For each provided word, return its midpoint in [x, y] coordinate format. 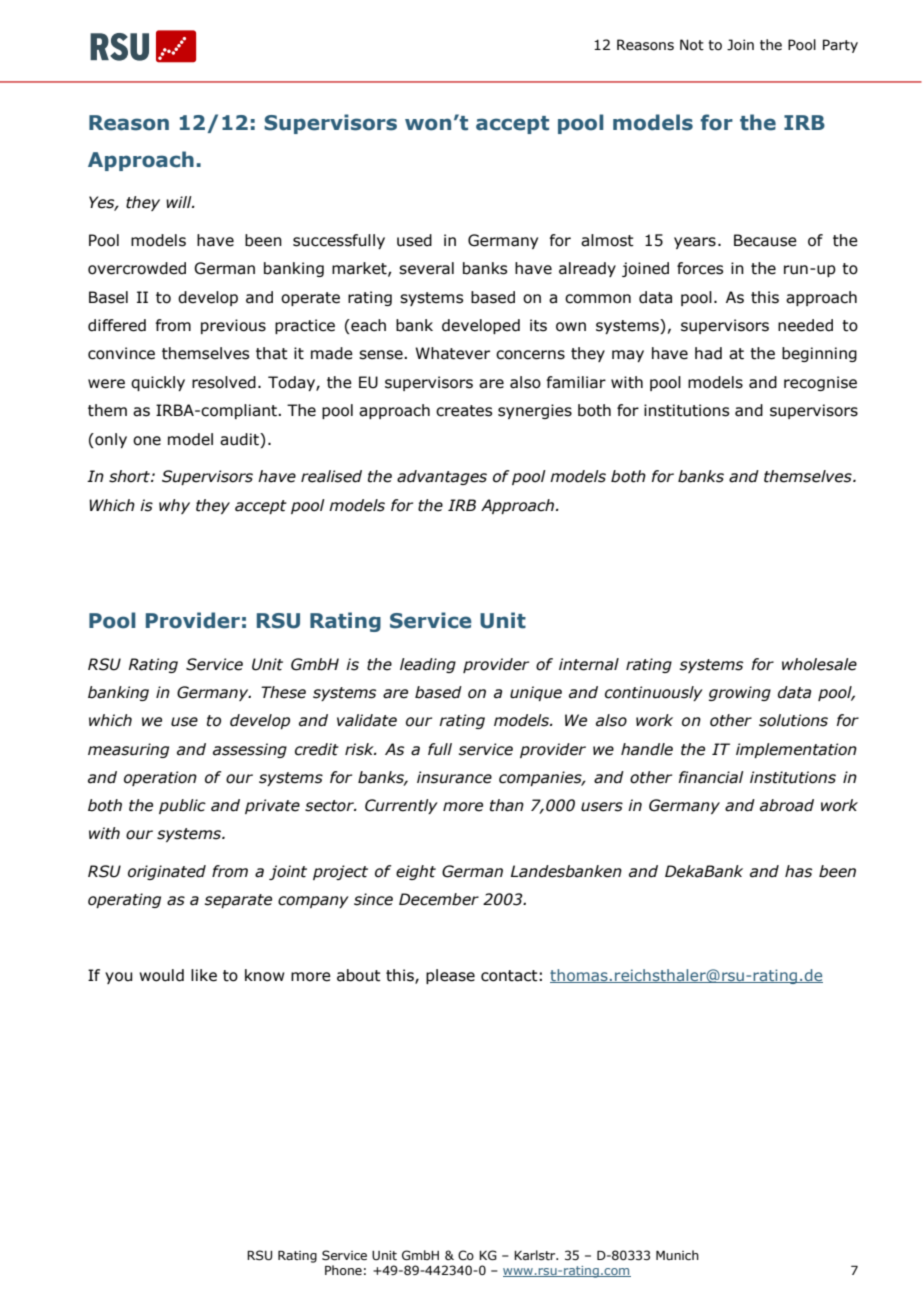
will [180, 202]
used [414, 240]
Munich [677, 1255]
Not [692, 45]
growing [740, 693]
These [283, 692]
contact [509, 976]
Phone [343, 1270]
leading [428, 665]
